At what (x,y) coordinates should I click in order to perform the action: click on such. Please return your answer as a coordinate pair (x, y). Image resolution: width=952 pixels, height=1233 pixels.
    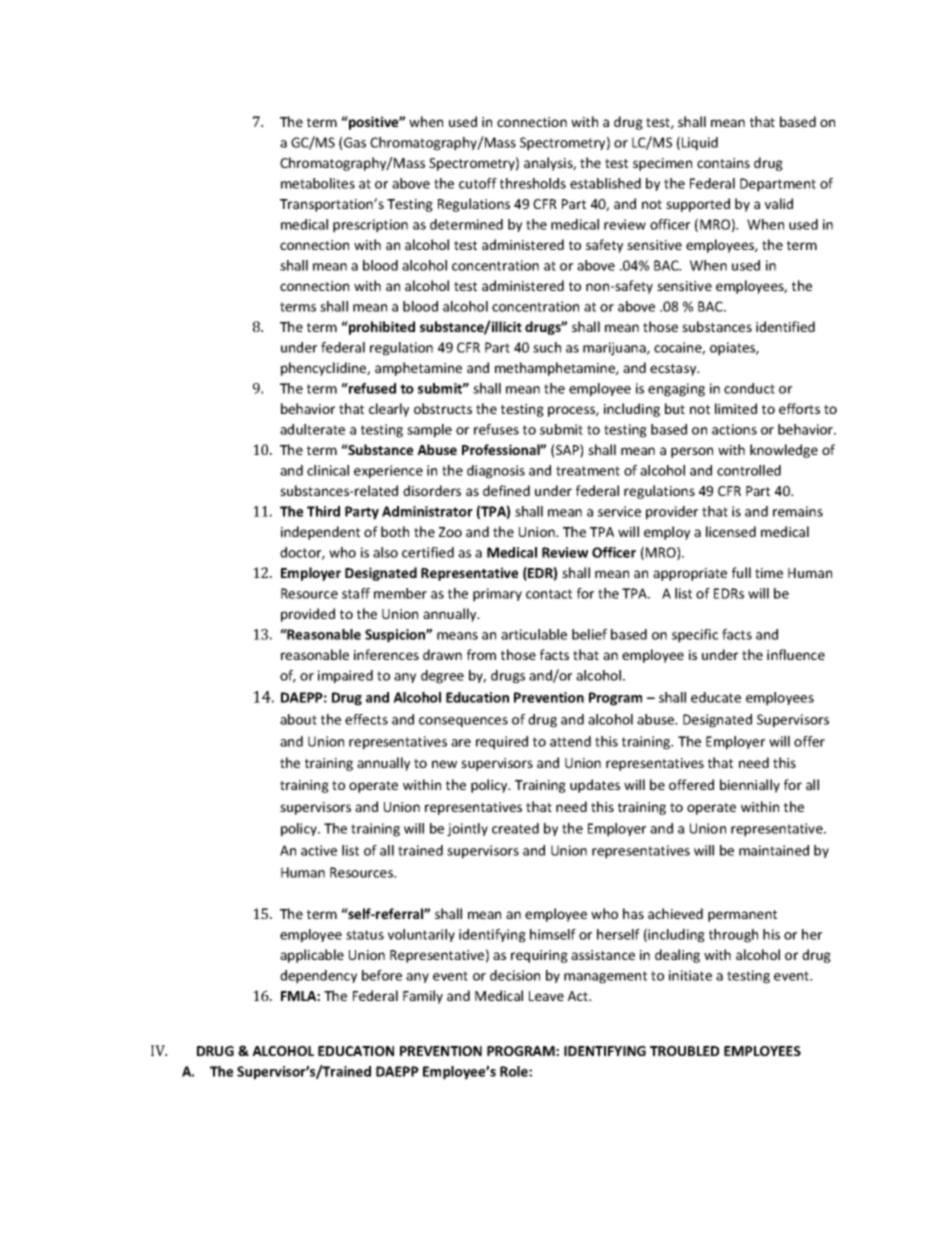
    Looking at the image, I should click on (547, 347).
